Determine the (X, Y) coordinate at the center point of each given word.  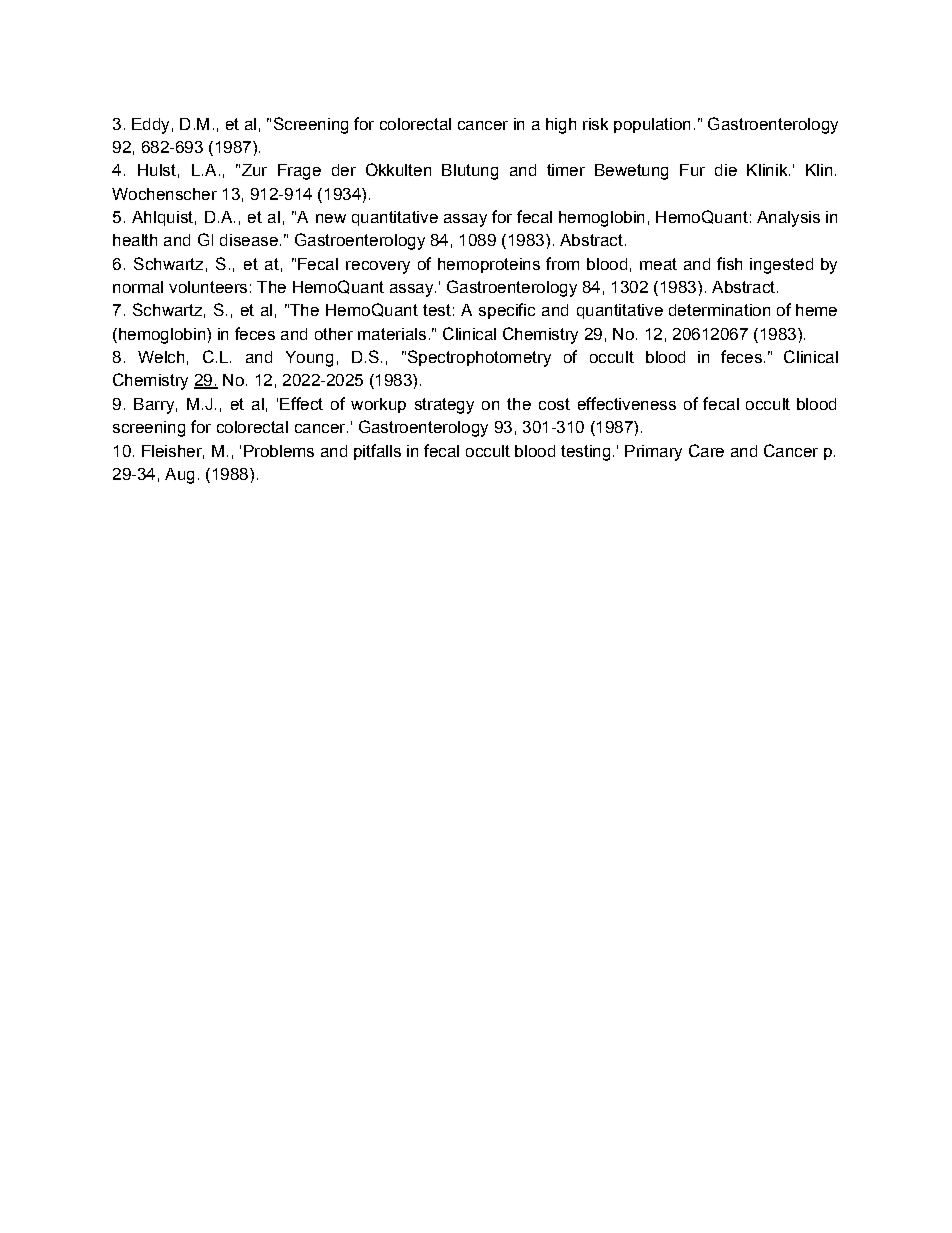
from (562, 263)
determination (719, 310)
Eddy (150, 126)
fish (729, 263)
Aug (179, 476)
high (561, 126)
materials (392, 334)
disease (249, 240)
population (652, 125)
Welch (161, 357)
